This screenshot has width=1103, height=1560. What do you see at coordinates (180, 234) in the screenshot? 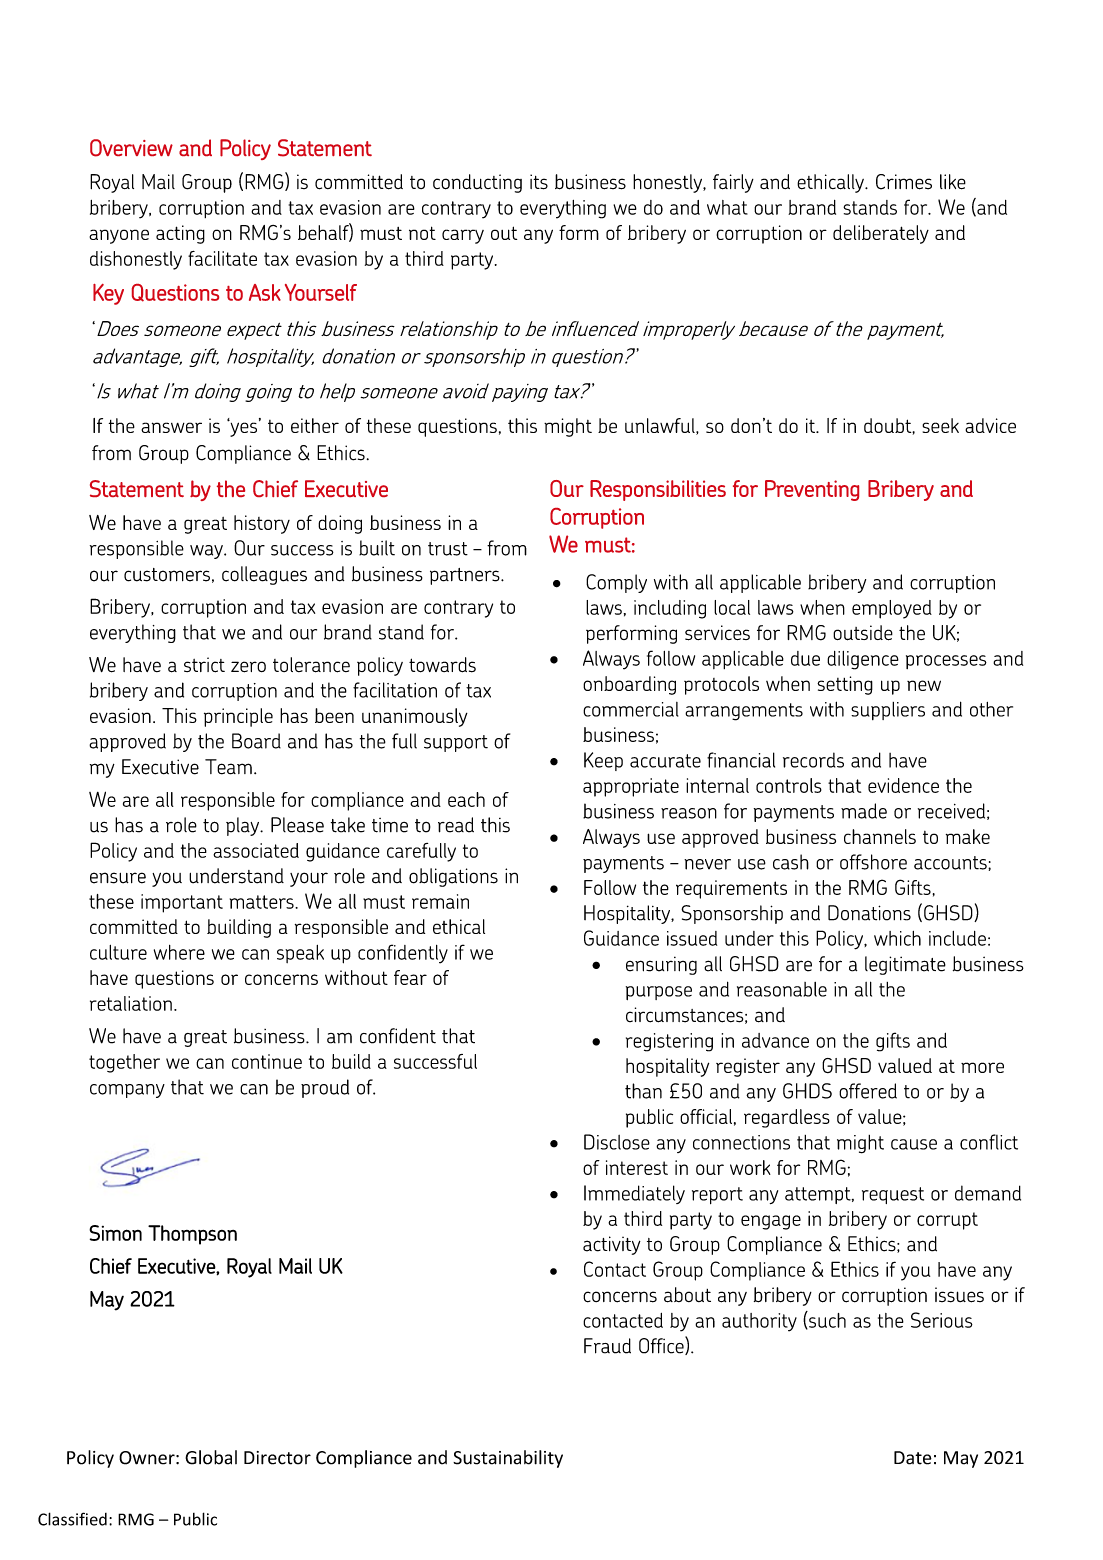
I see `acting` at bounding box center [180, 234].
